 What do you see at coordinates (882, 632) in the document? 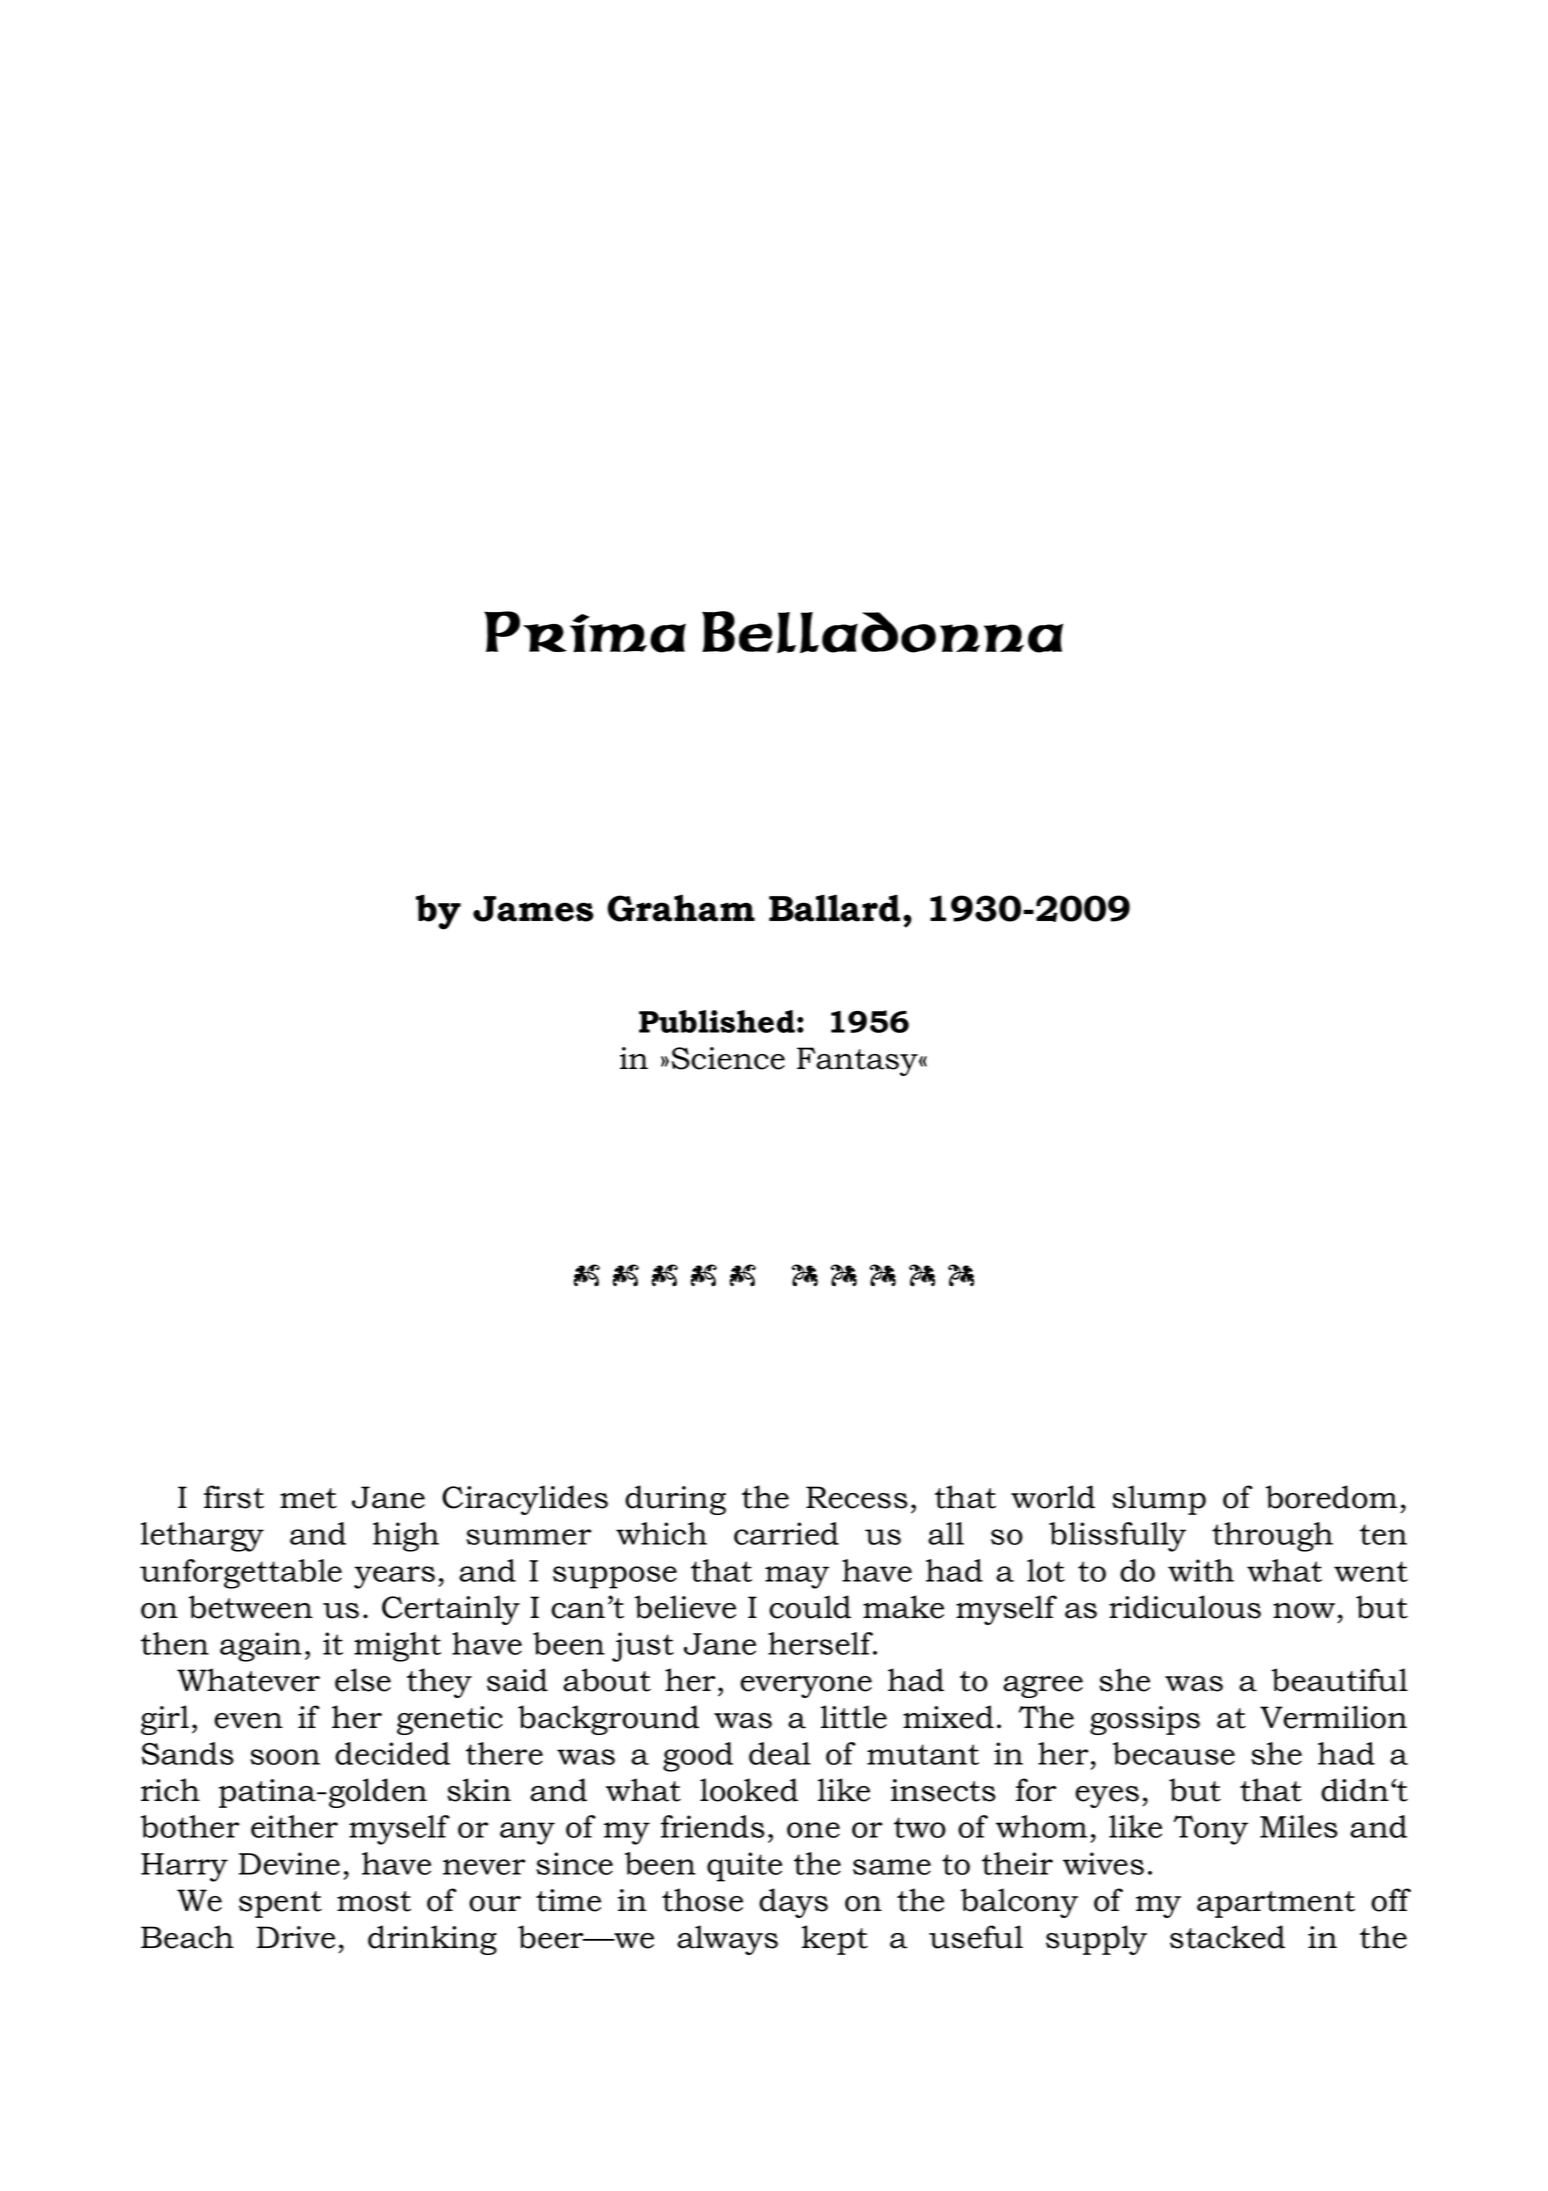
I see `Belladonna` at bounding box center [882, 632].
